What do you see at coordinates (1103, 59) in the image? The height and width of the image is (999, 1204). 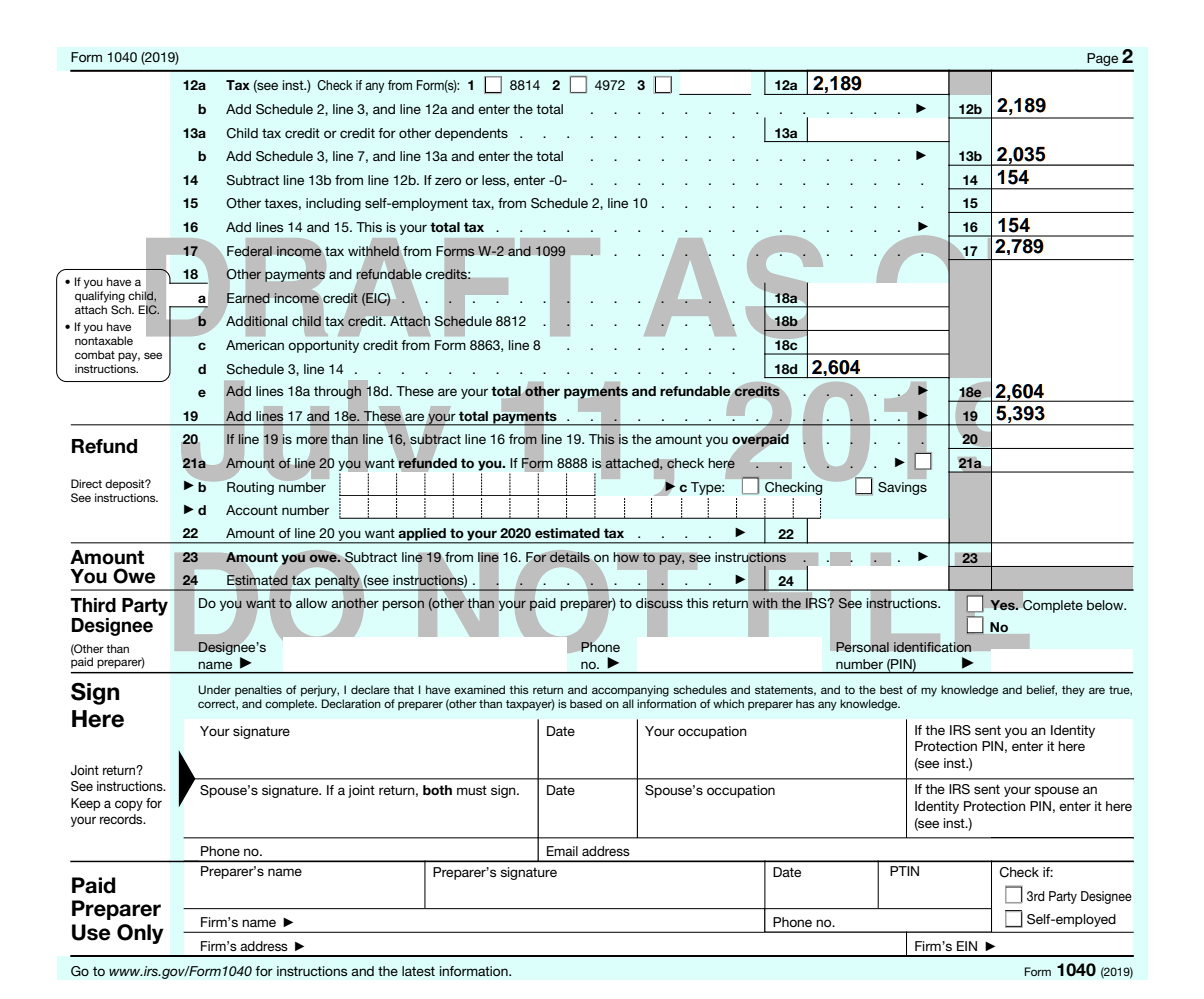 I see `Page` at bounding box center [1103, 59].
